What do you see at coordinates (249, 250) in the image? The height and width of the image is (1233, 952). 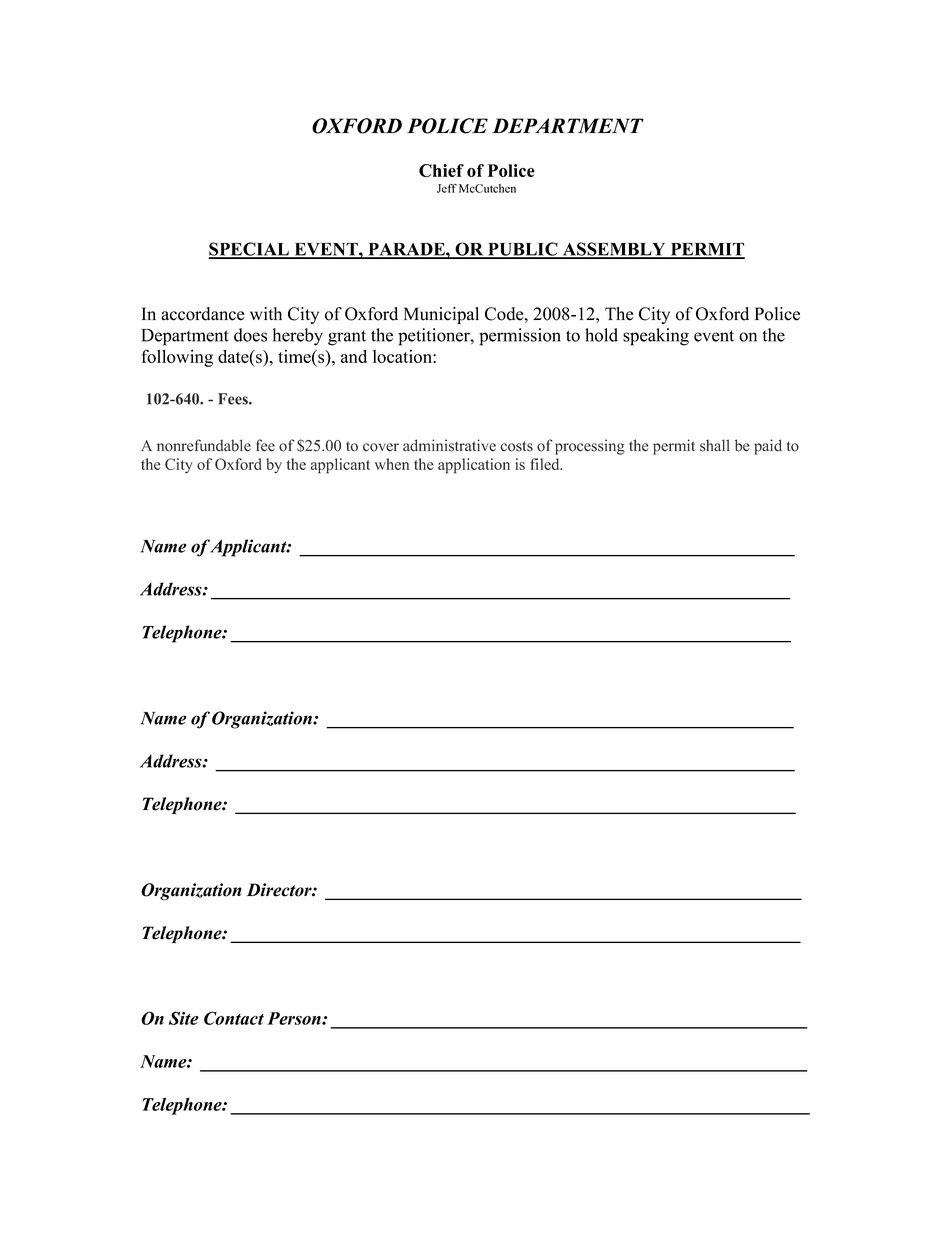 I see `SPECIAL` at bounding box center [249, 250].
